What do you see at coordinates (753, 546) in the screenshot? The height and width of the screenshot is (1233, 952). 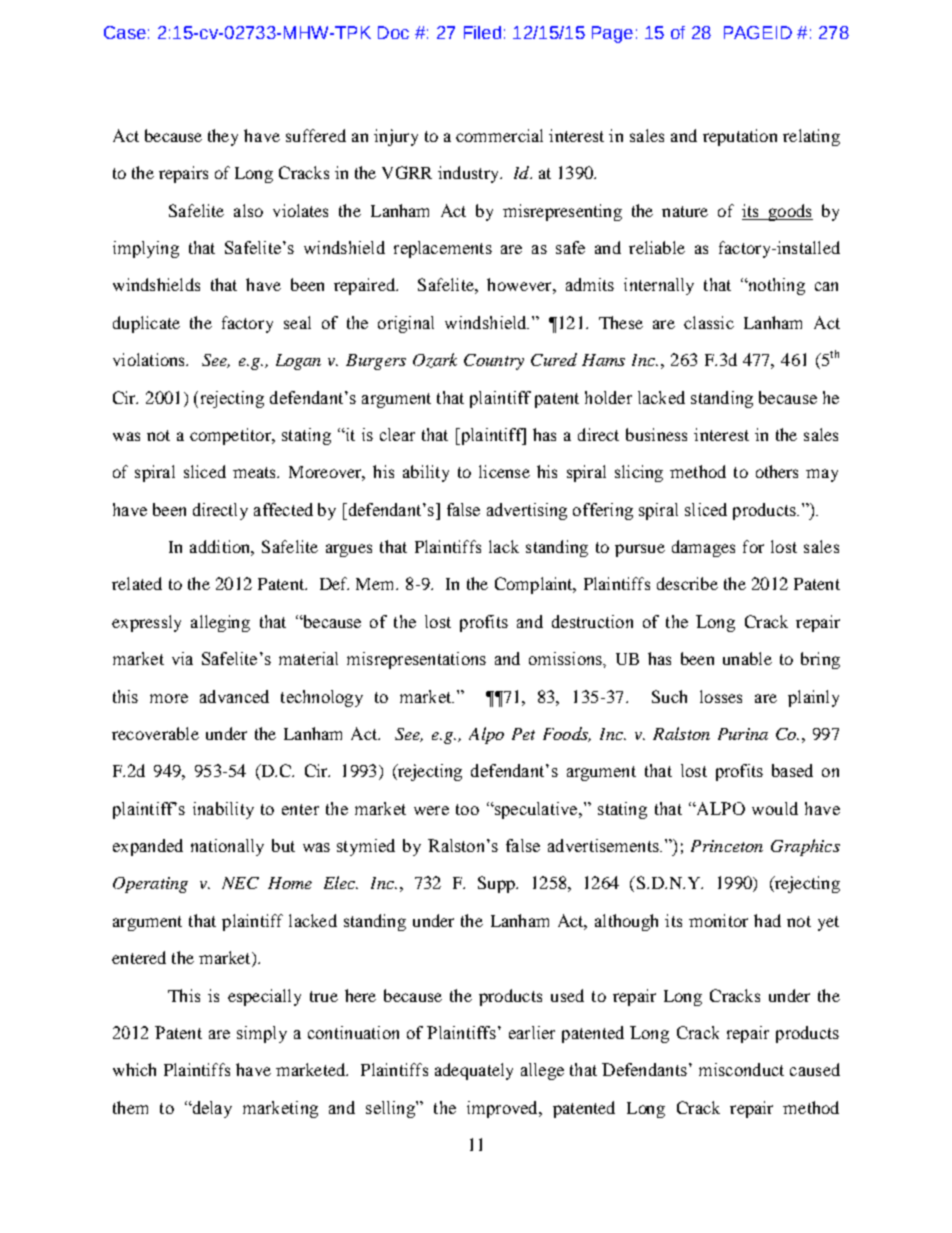 I see `for` at bounding box center [753, 546].
